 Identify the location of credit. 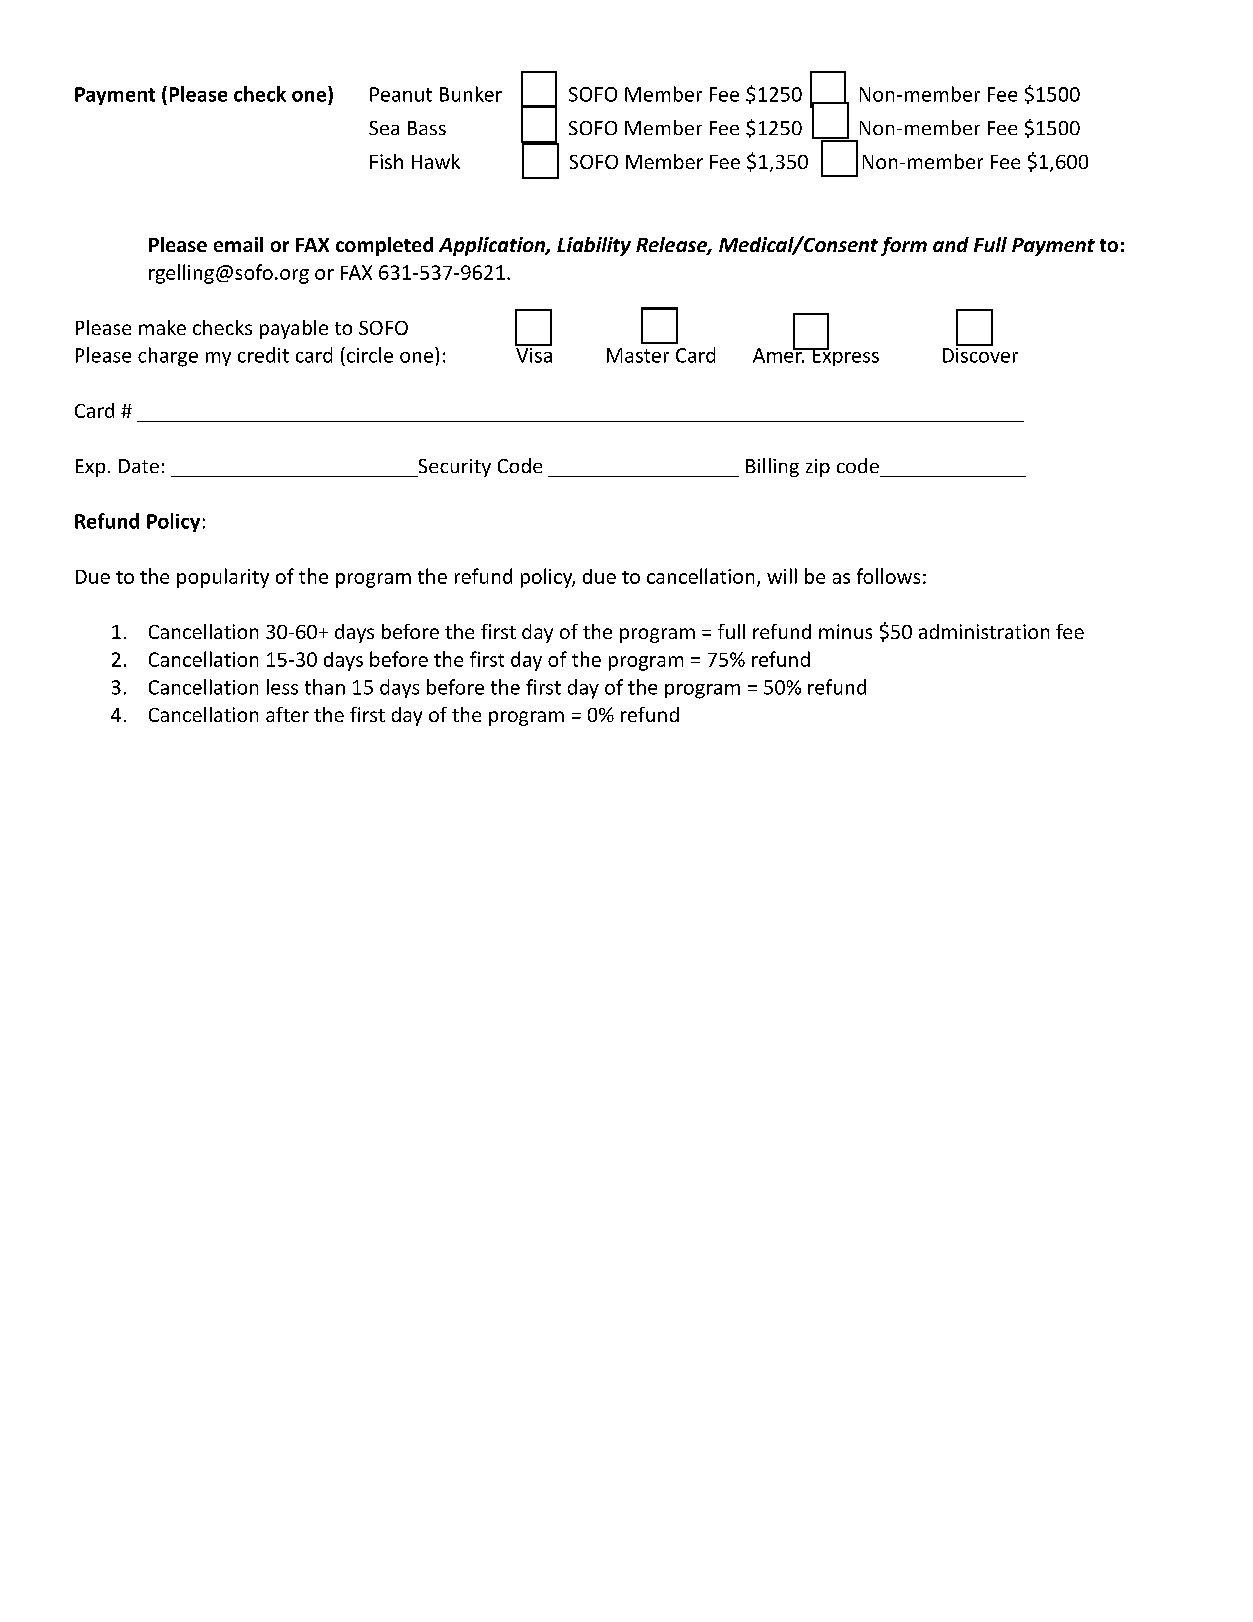
(263, 355).
